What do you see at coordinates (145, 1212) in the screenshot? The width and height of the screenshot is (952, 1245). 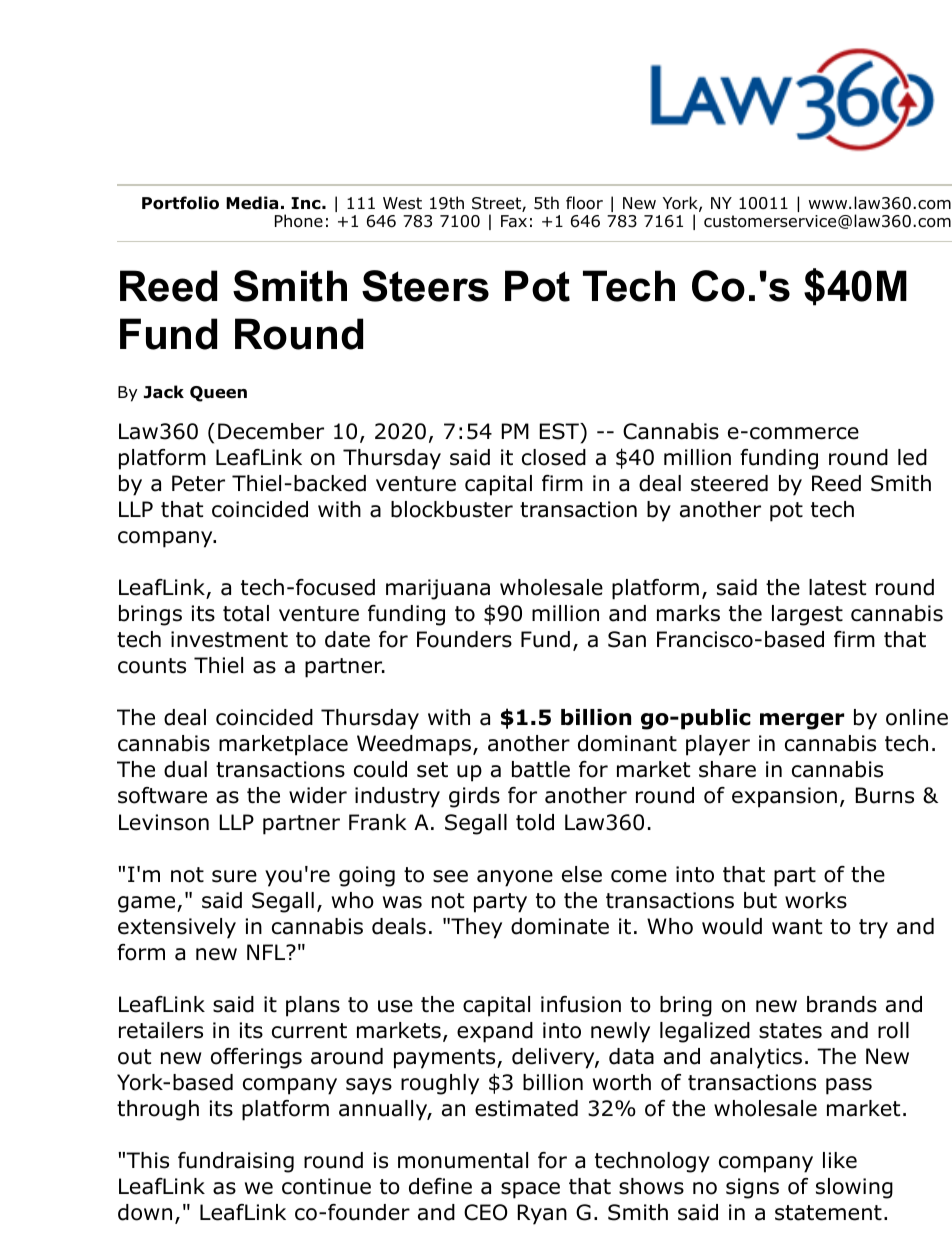 I see `down` at bounding box center [145, 1212].
